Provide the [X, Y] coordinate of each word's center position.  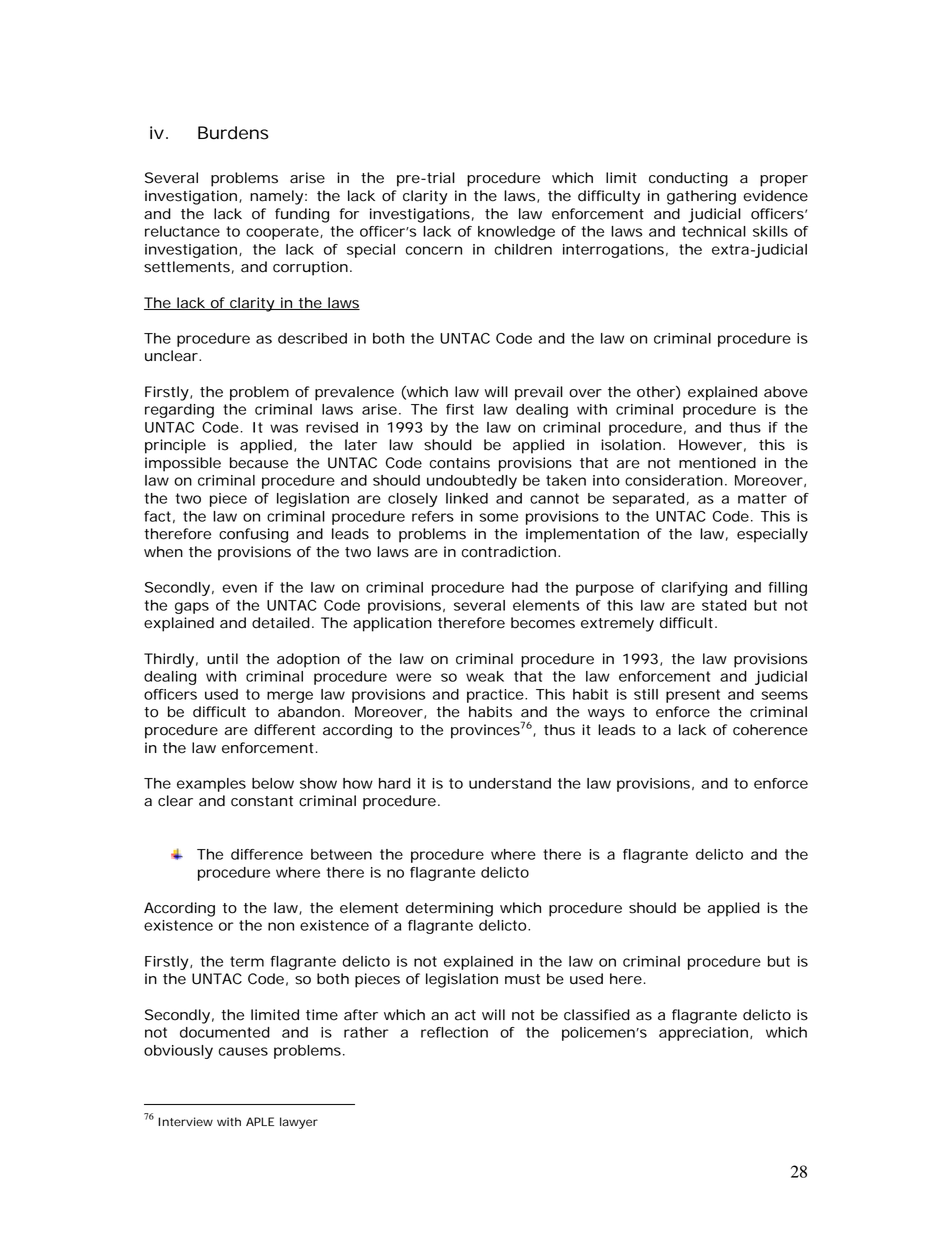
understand [510, 783]
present [693, 696]
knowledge [516, 233]
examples [211, 785]
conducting [688, 179]
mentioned [717, 463]
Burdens [233, 133]
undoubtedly [472, 482]
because [259, 463]
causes [243, 1051]
